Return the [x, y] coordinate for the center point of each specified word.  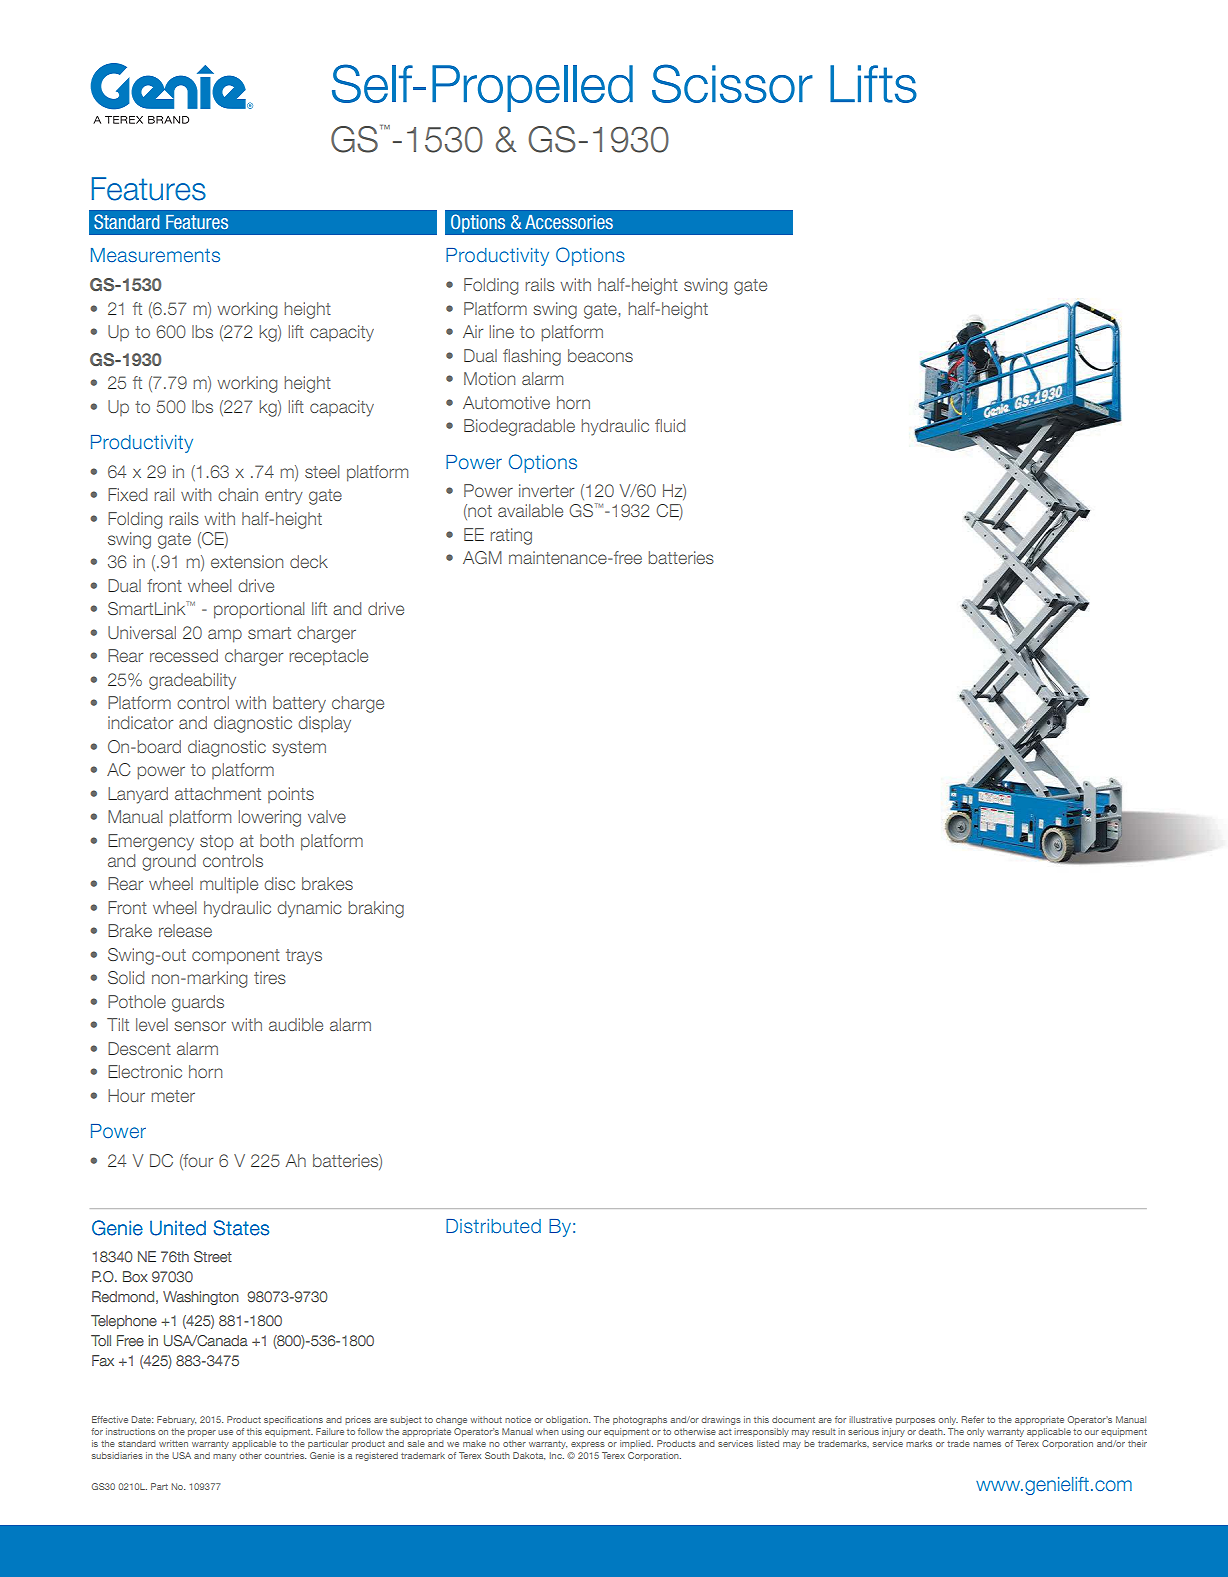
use [225, 1432]
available [530, 510]
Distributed [493, 1226]
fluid [670, 425]
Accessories [569, 222]
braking [376, 909]
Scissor [732, 83]
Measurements [155, 255]
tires [270, 977]
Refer [972, 1419]
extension [247, 561]
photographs [640, 1420]
